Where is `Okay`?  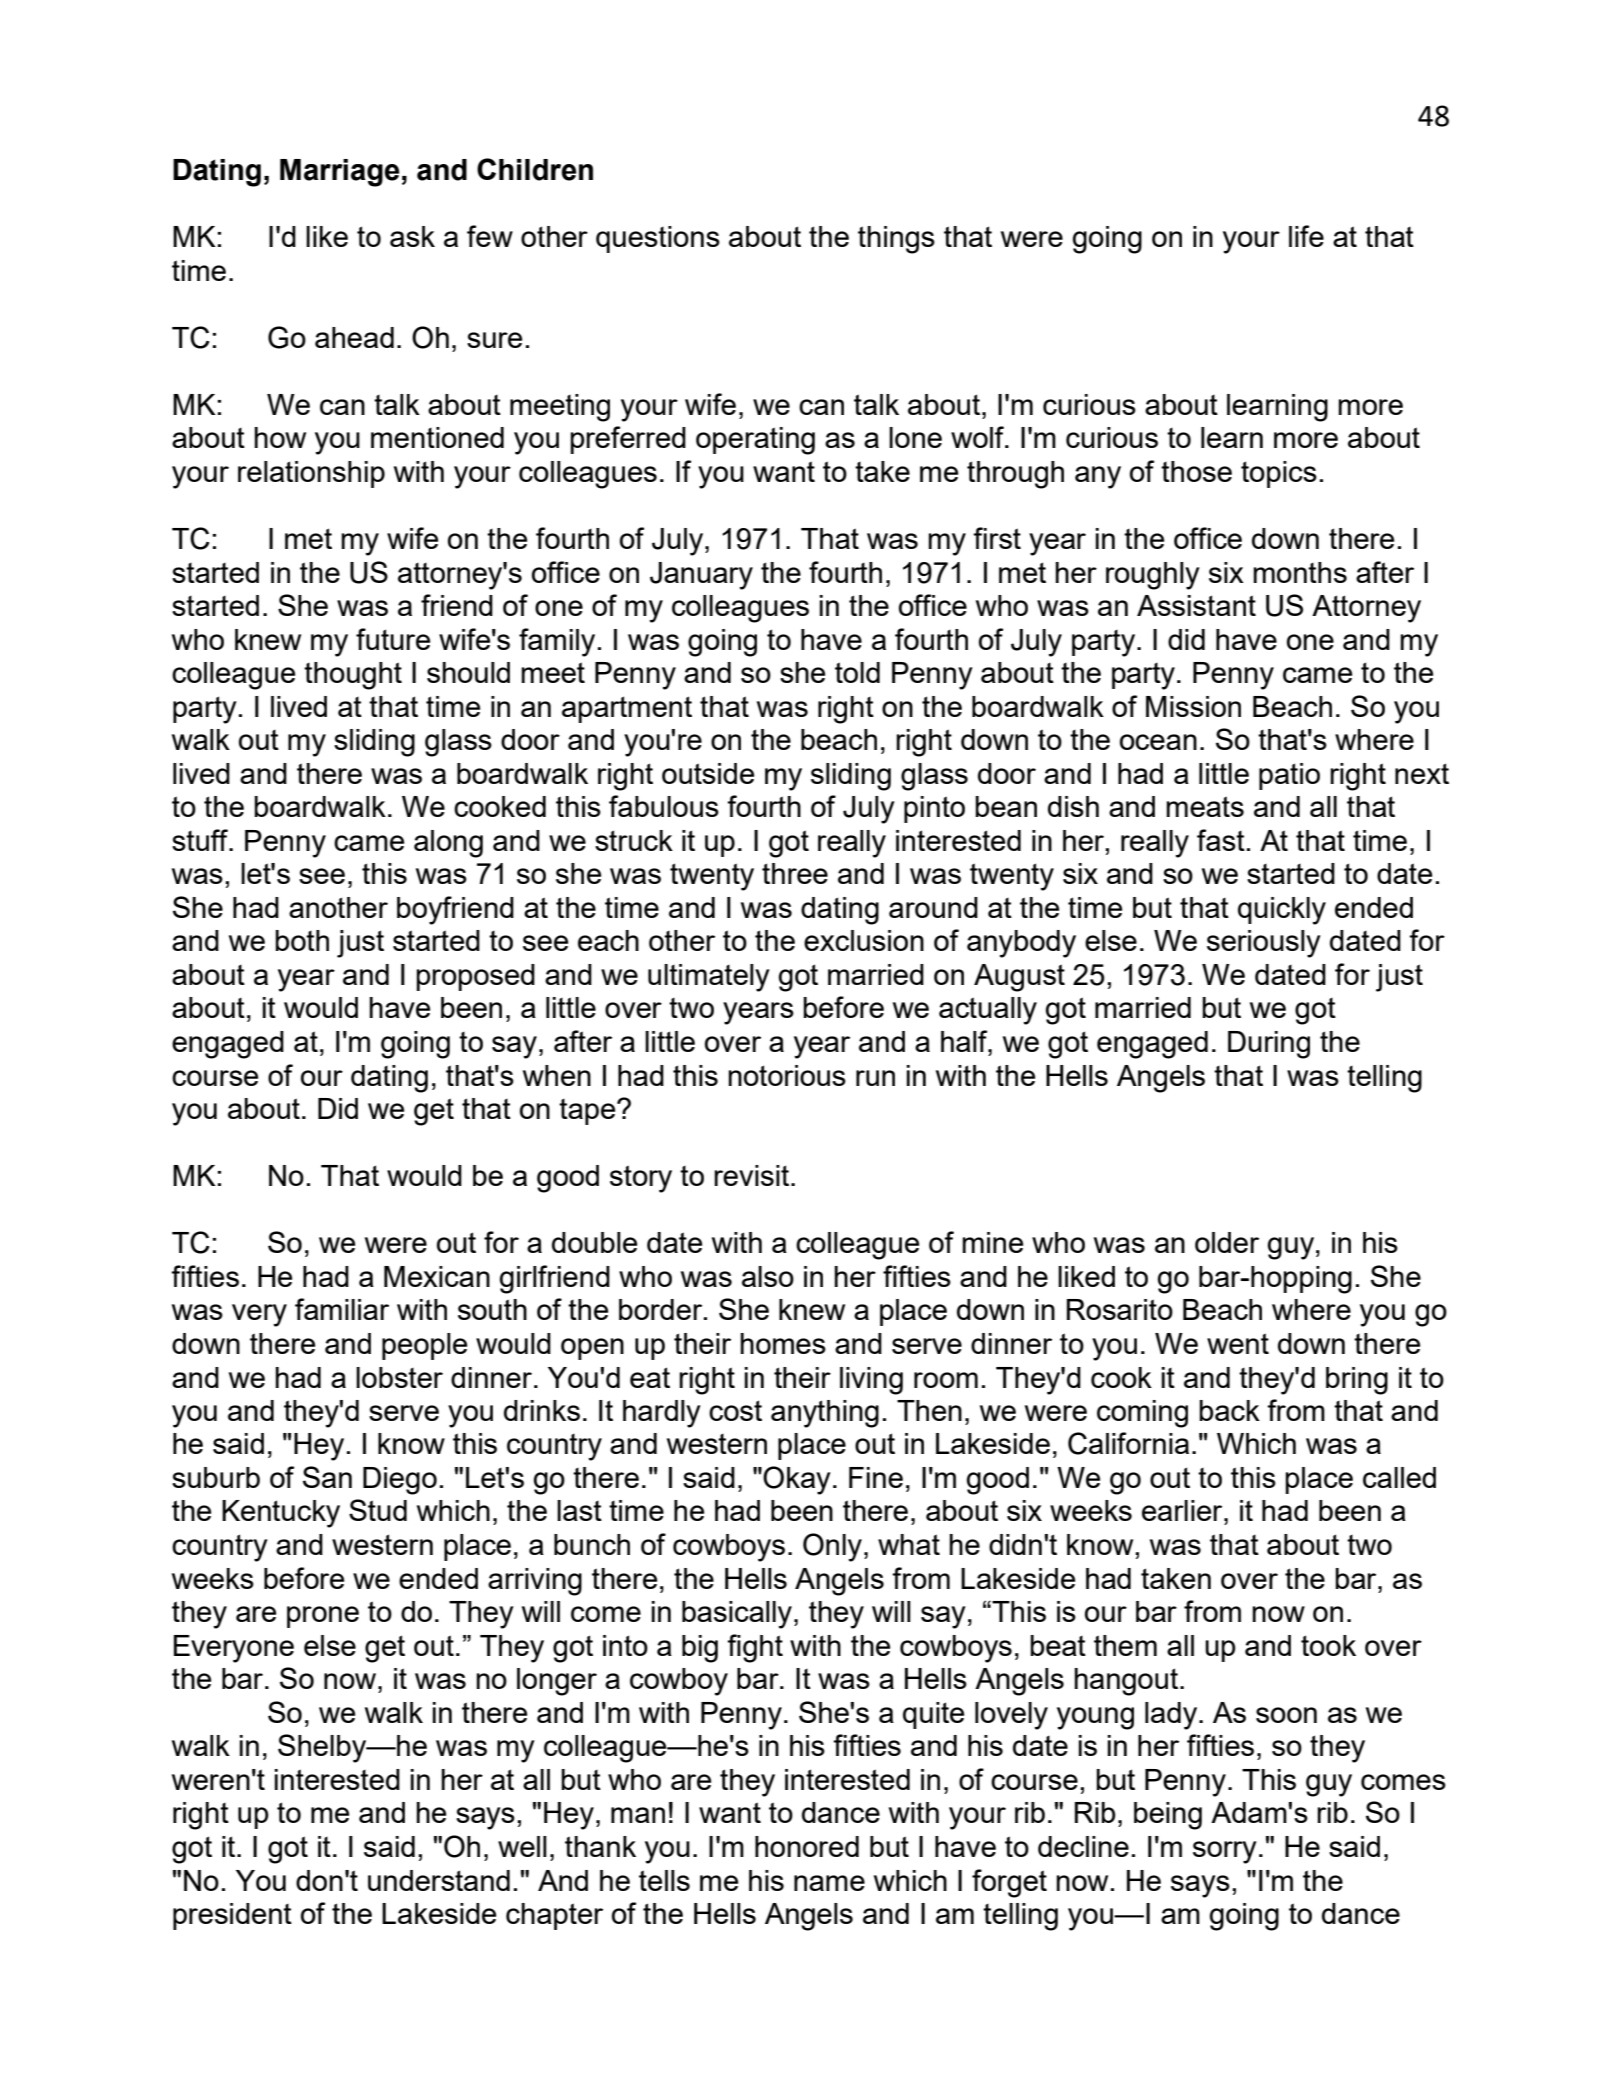 Okay is located at coordinates (797, 1480).
